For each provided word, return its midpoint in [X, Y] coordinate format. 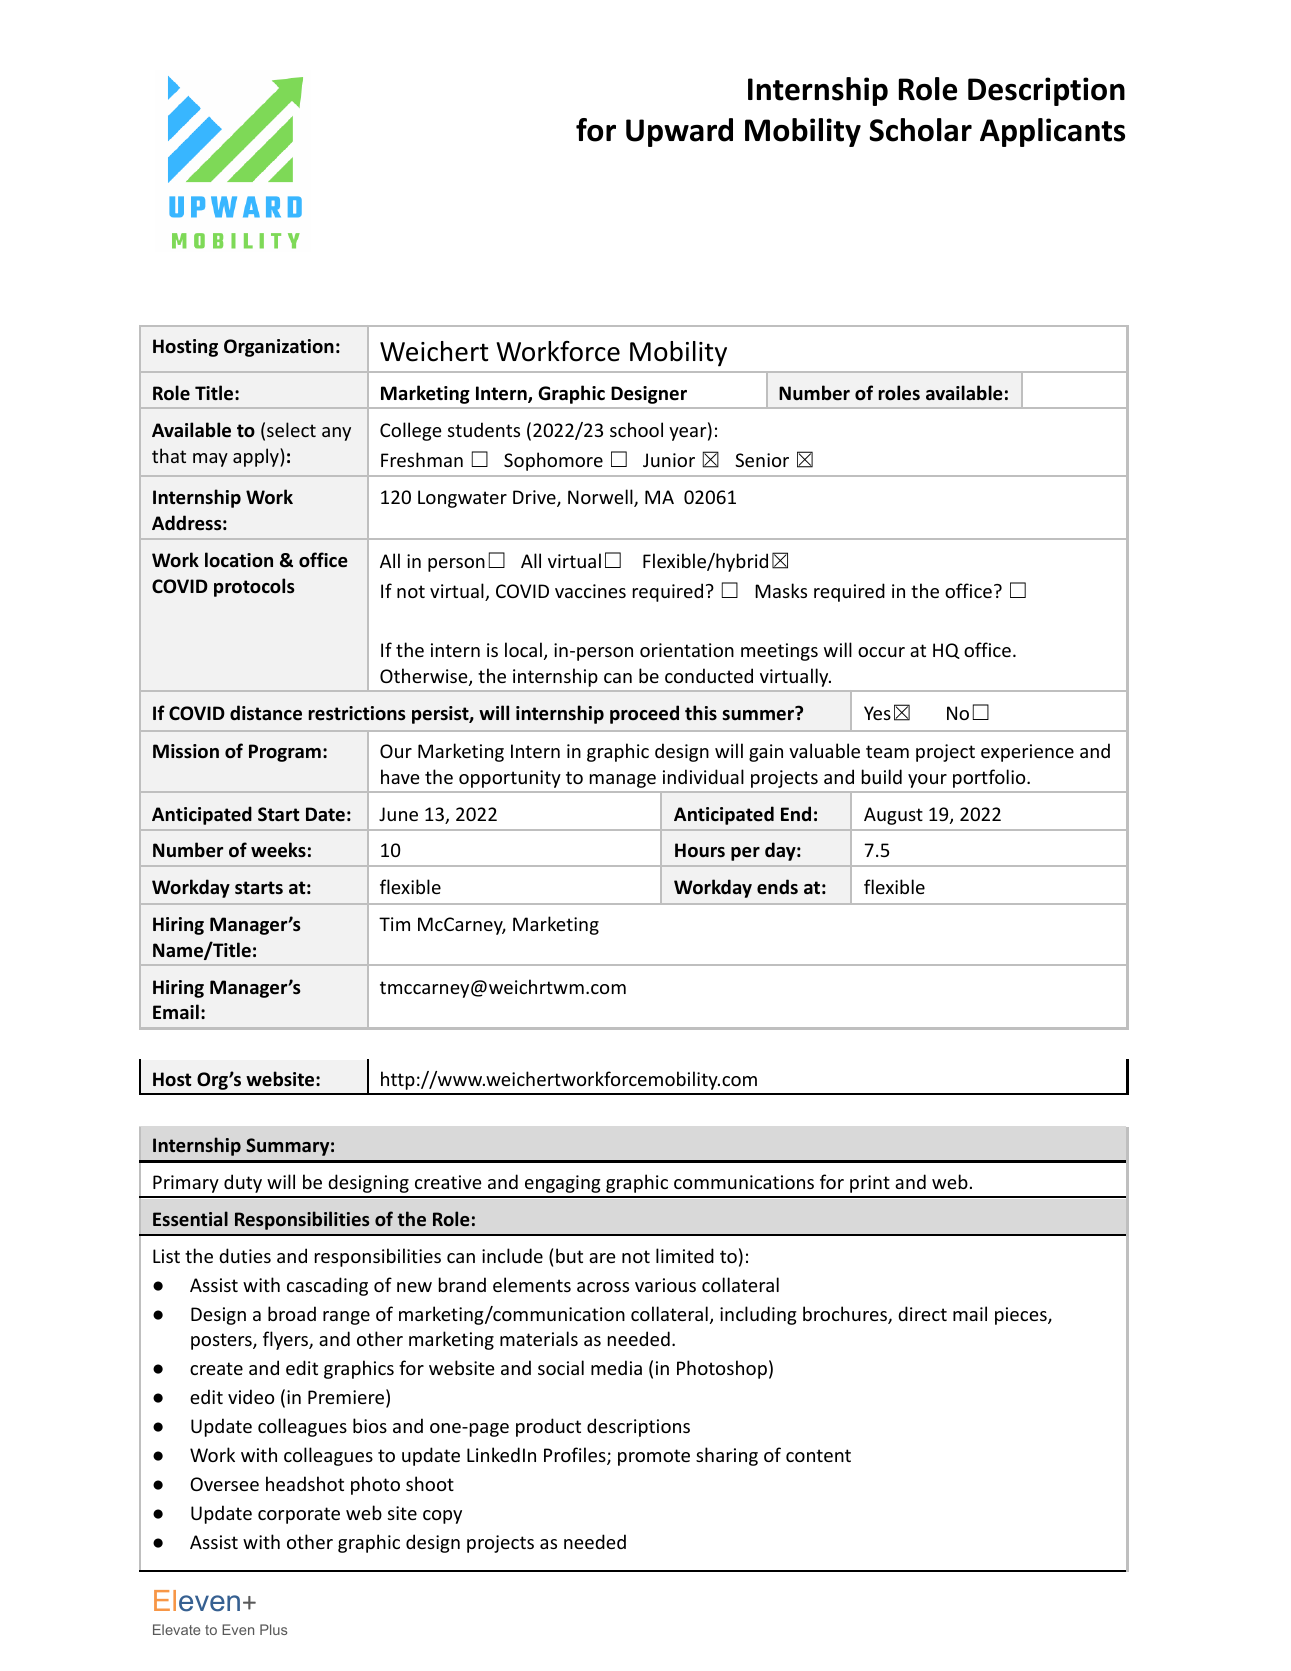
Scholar [920, 130]
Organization [279, 348]
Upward [679, 132]
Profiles [576, 1456]
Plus [273, 1629]
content [818, 1455]
